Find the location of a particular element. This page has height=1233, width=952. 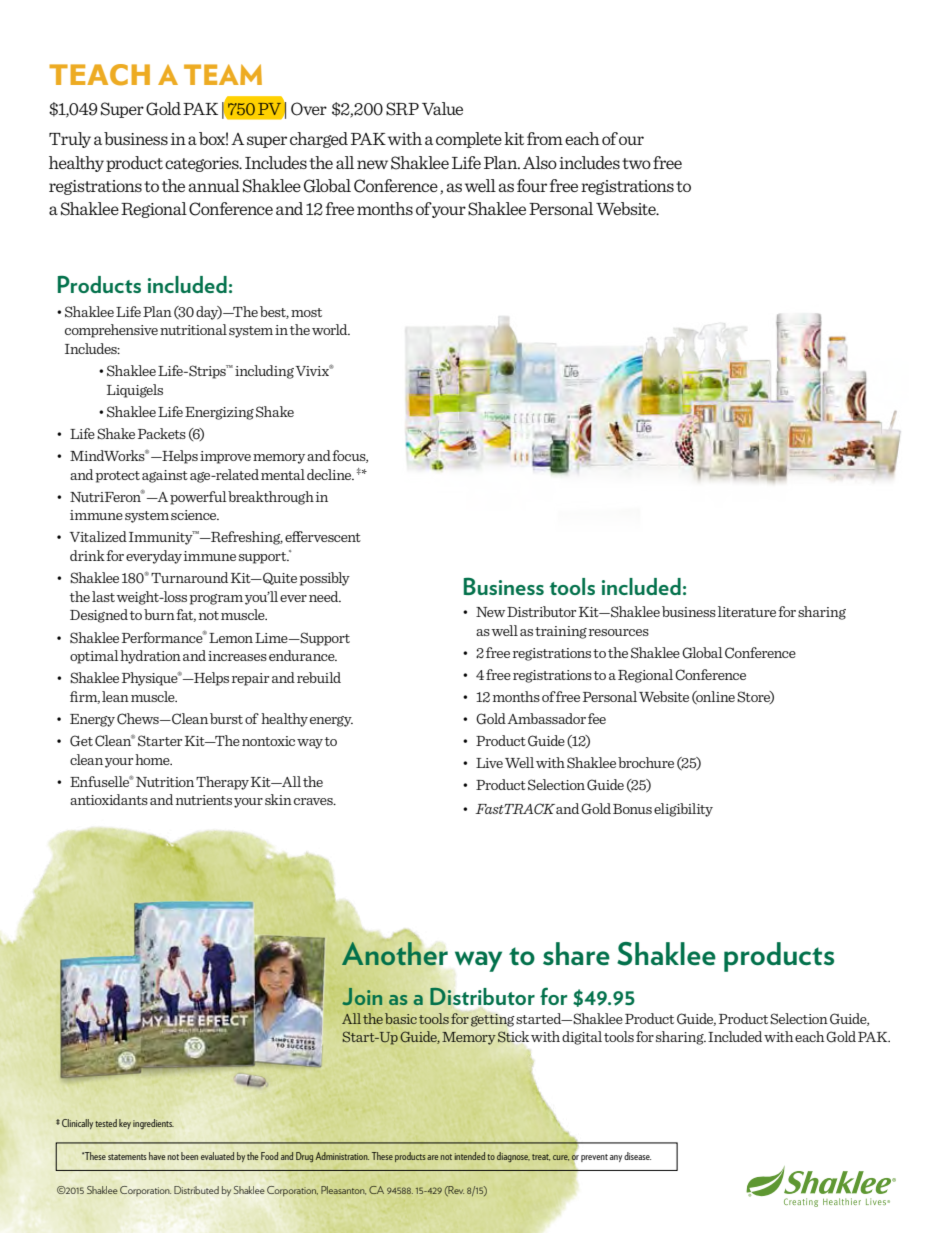

SRP is located at coordinates (402, 109).
